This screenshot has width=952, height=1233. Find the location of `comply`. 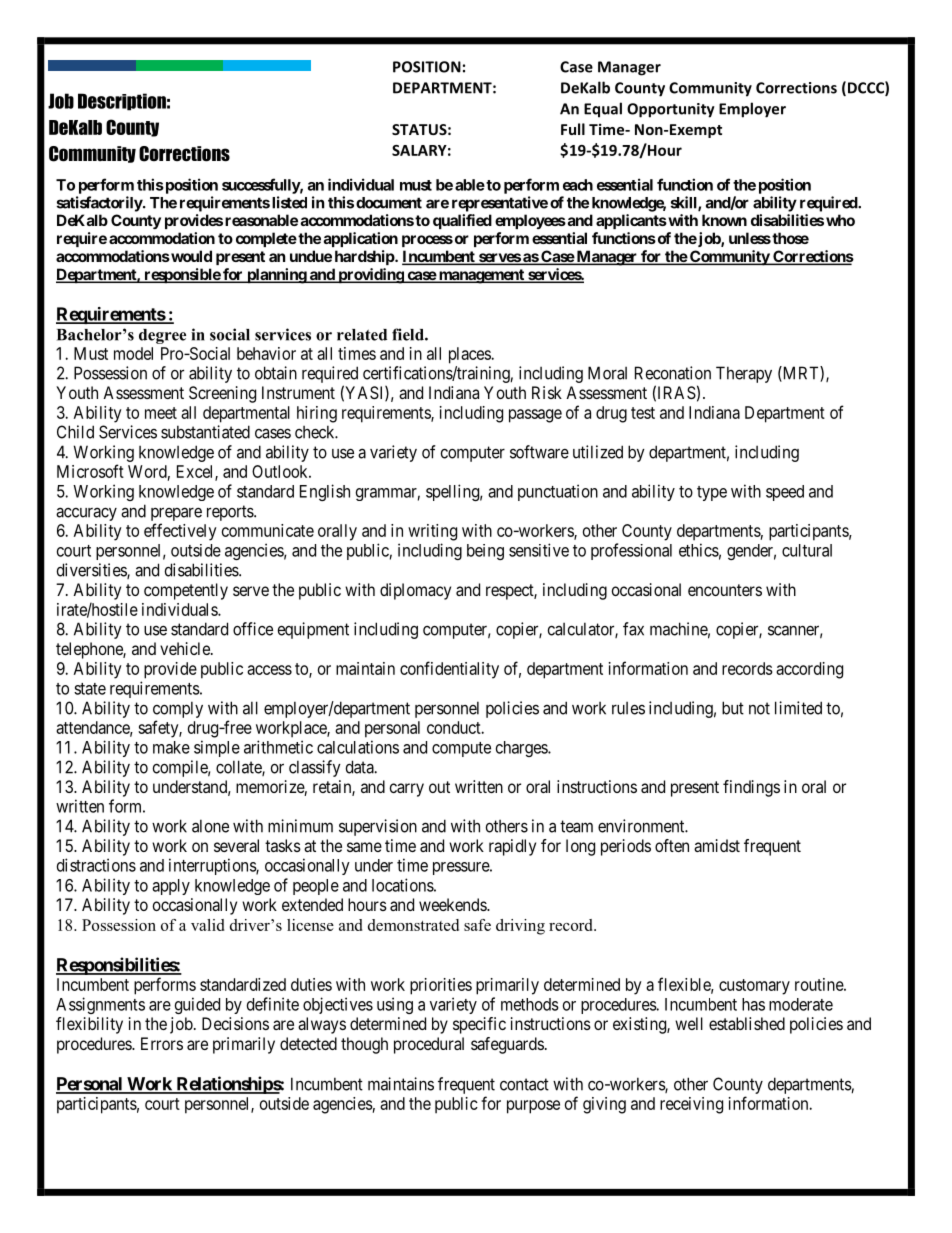

comply is located at coordinates (178, 709).
